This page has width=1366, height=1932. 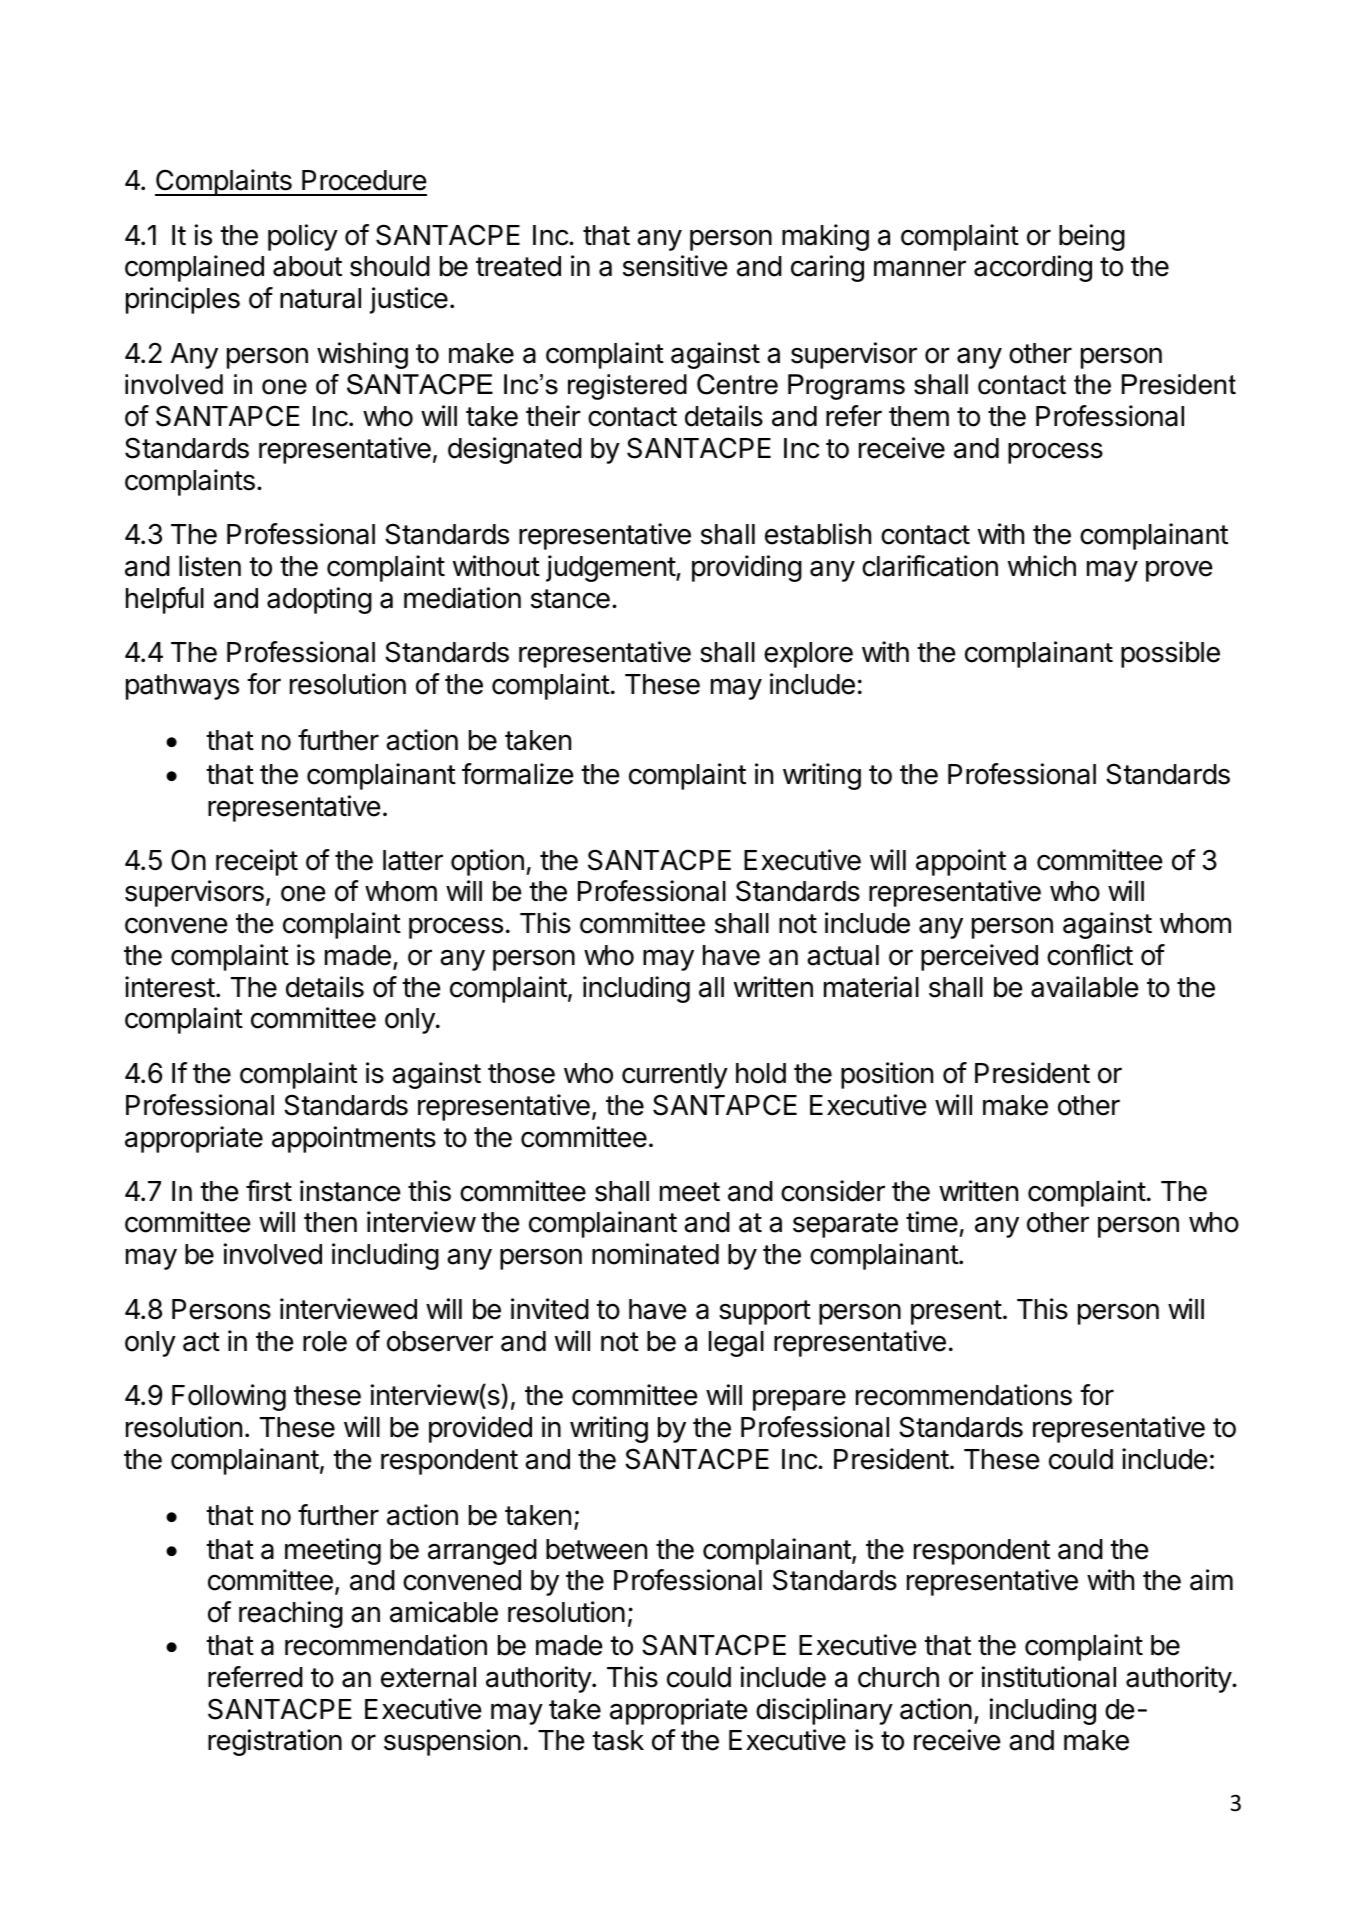 What do you see at coordinates (291, 1614) in the page?
I see `reaching` at bounding box center [291, 1614].
